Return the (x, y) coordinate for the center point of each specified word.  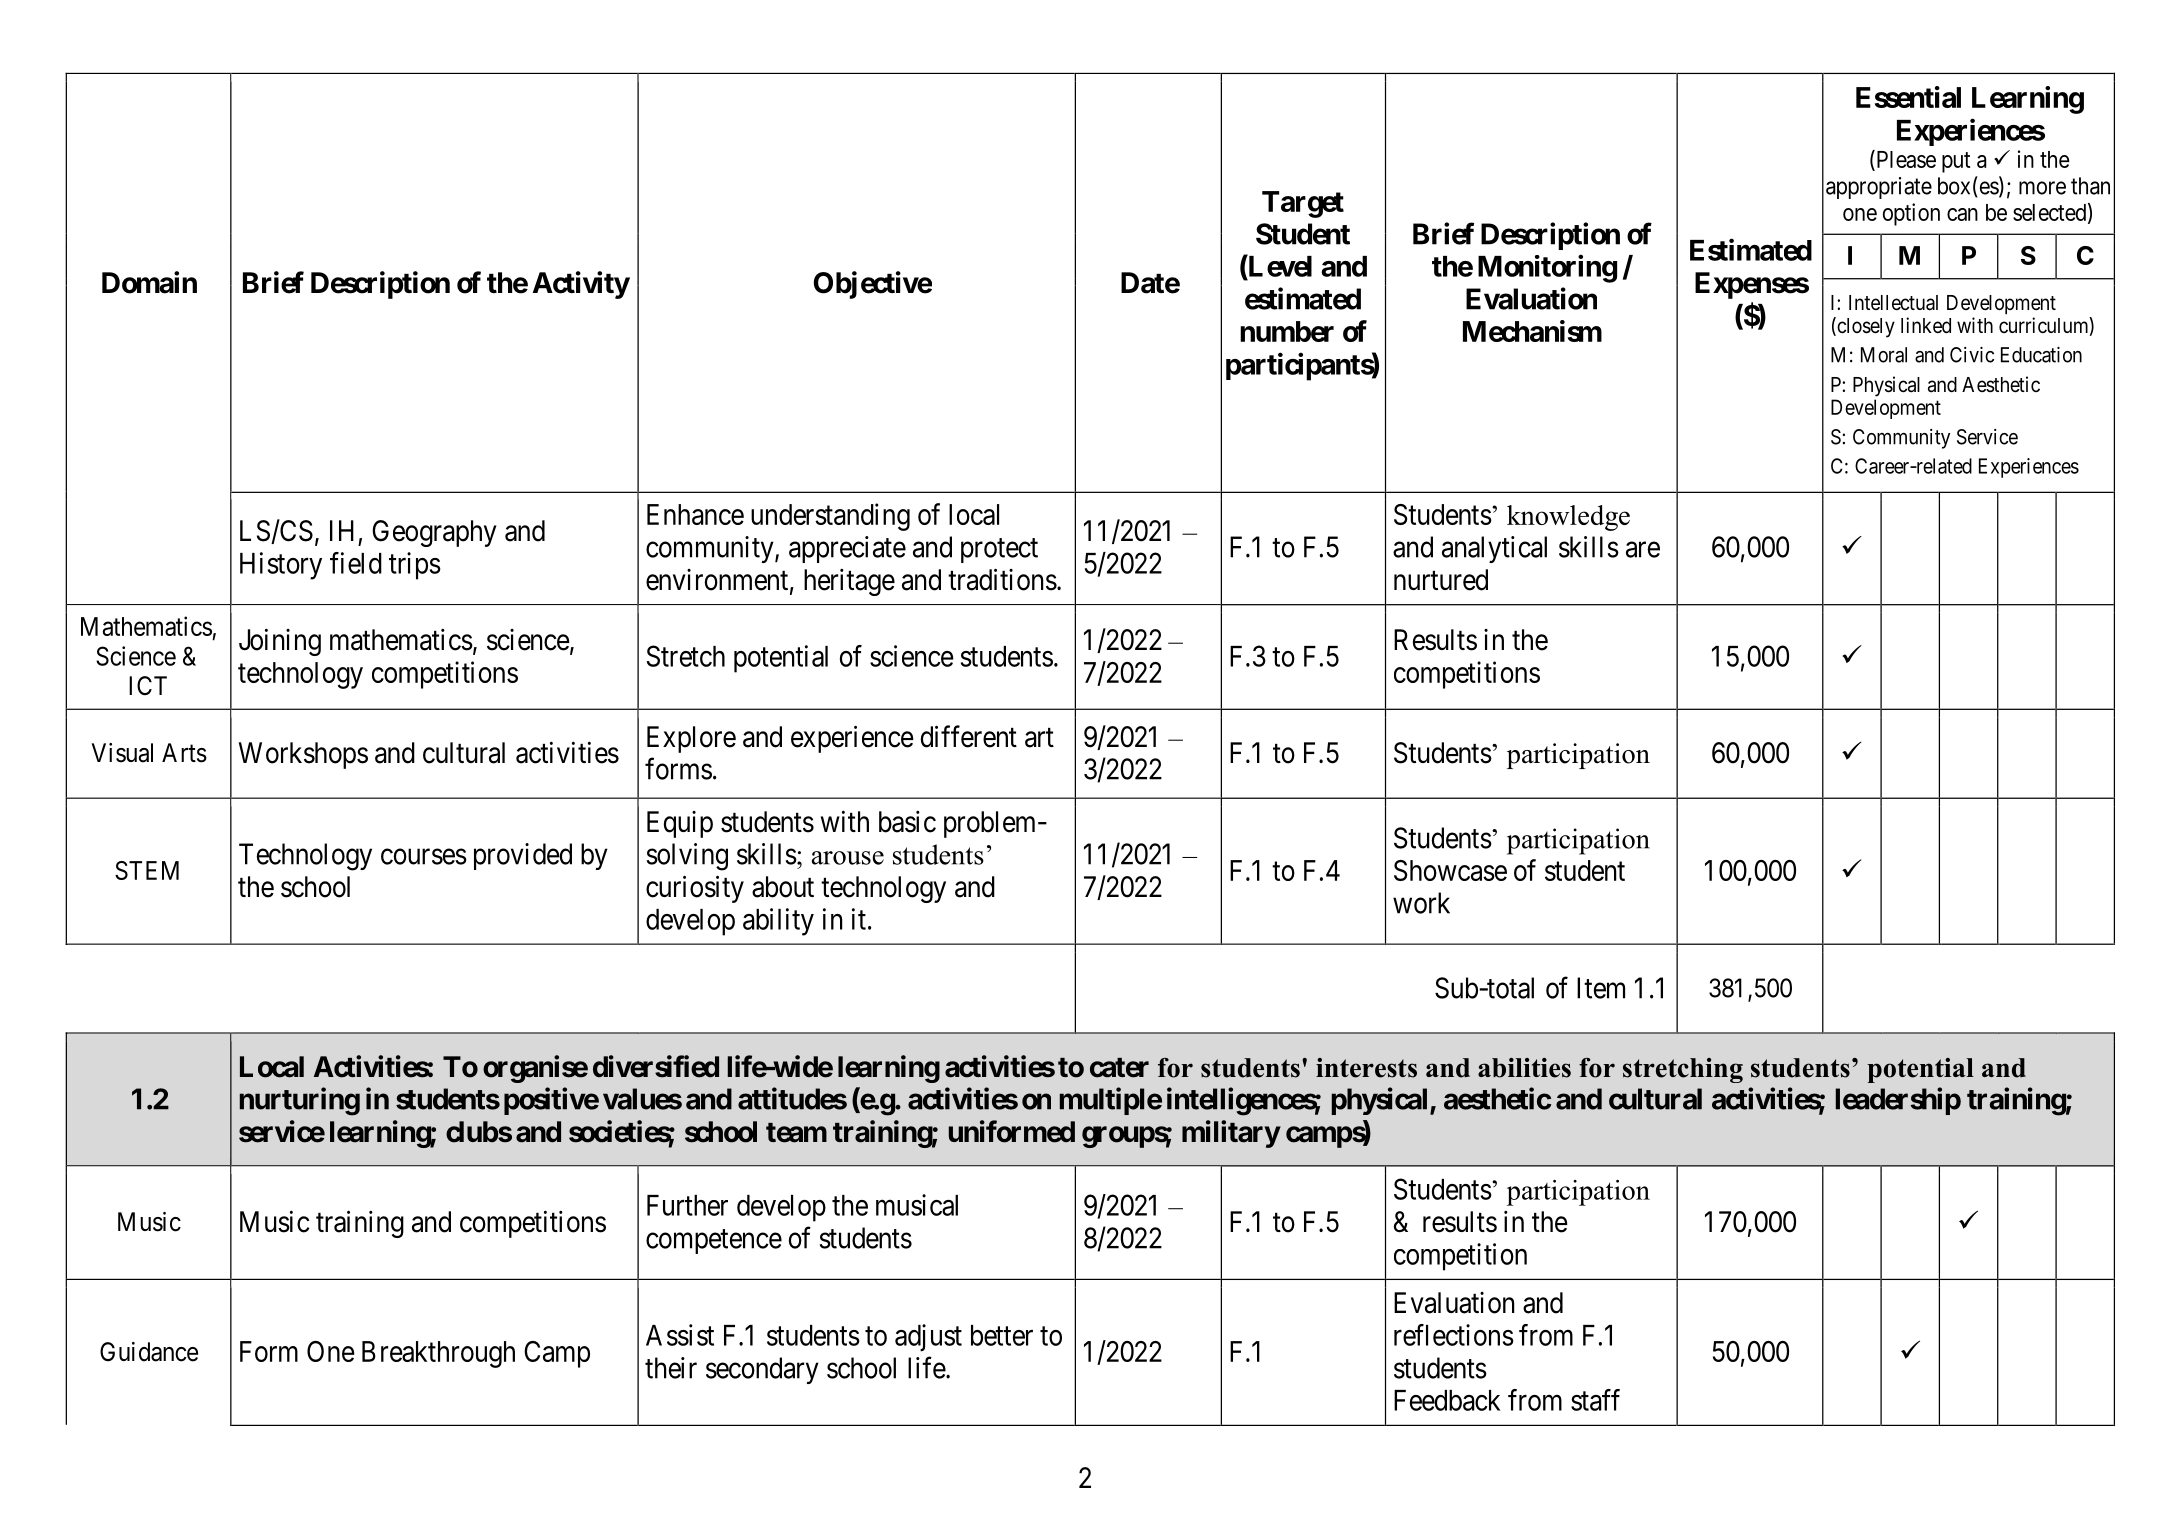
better (1002, 1335)
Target (1303, 204)
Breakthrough (438, 1354)
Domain (149, 282)
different (969, 736)
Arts (184, 753)
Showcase (1450, 870)
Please (1905, 160)
